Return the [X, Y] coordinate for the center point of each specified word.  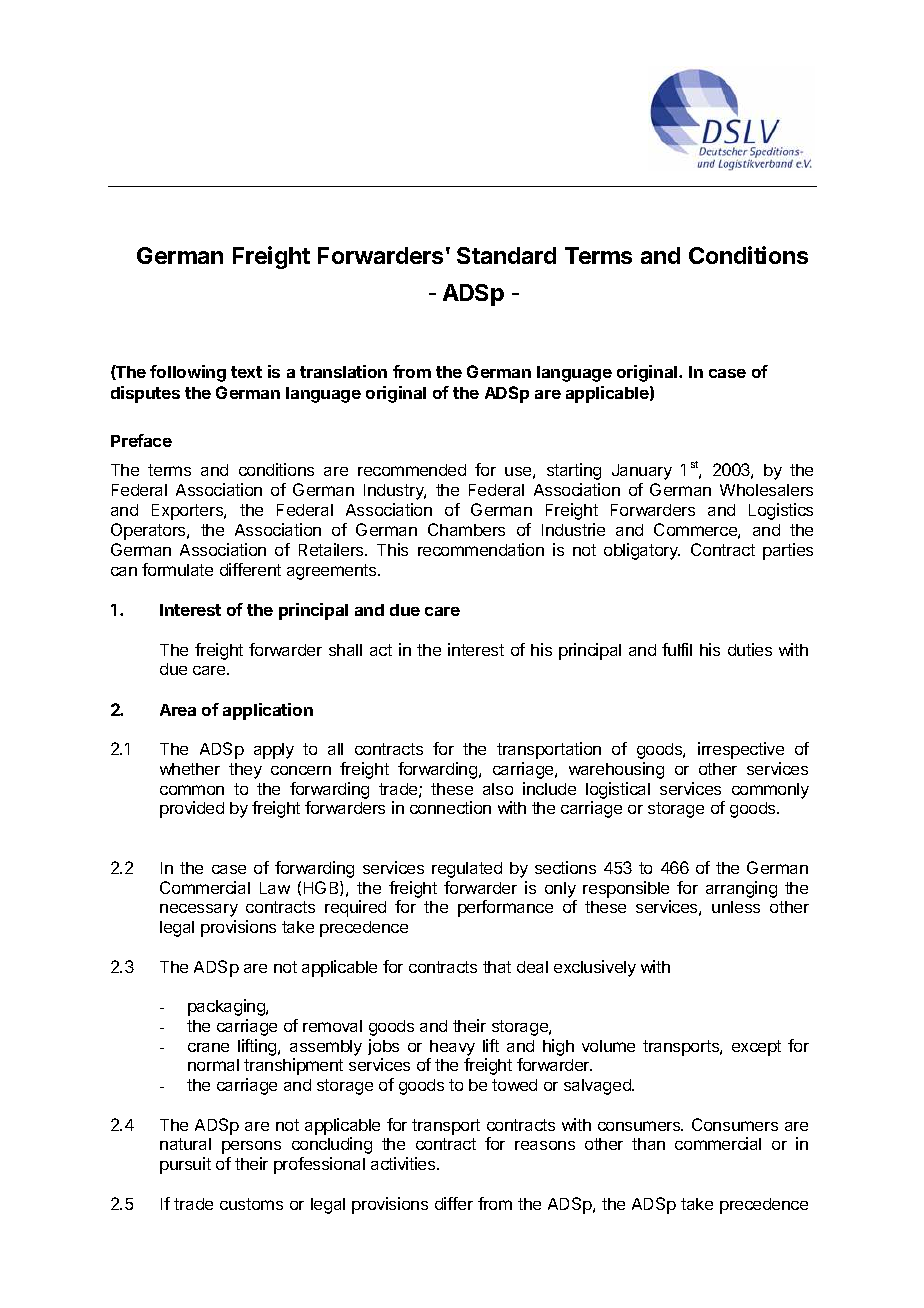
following [188, 373]
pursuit [185, 1165]
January [642, 472]
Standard [506, 255]
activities [404, 1163]
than [648, 1144]
